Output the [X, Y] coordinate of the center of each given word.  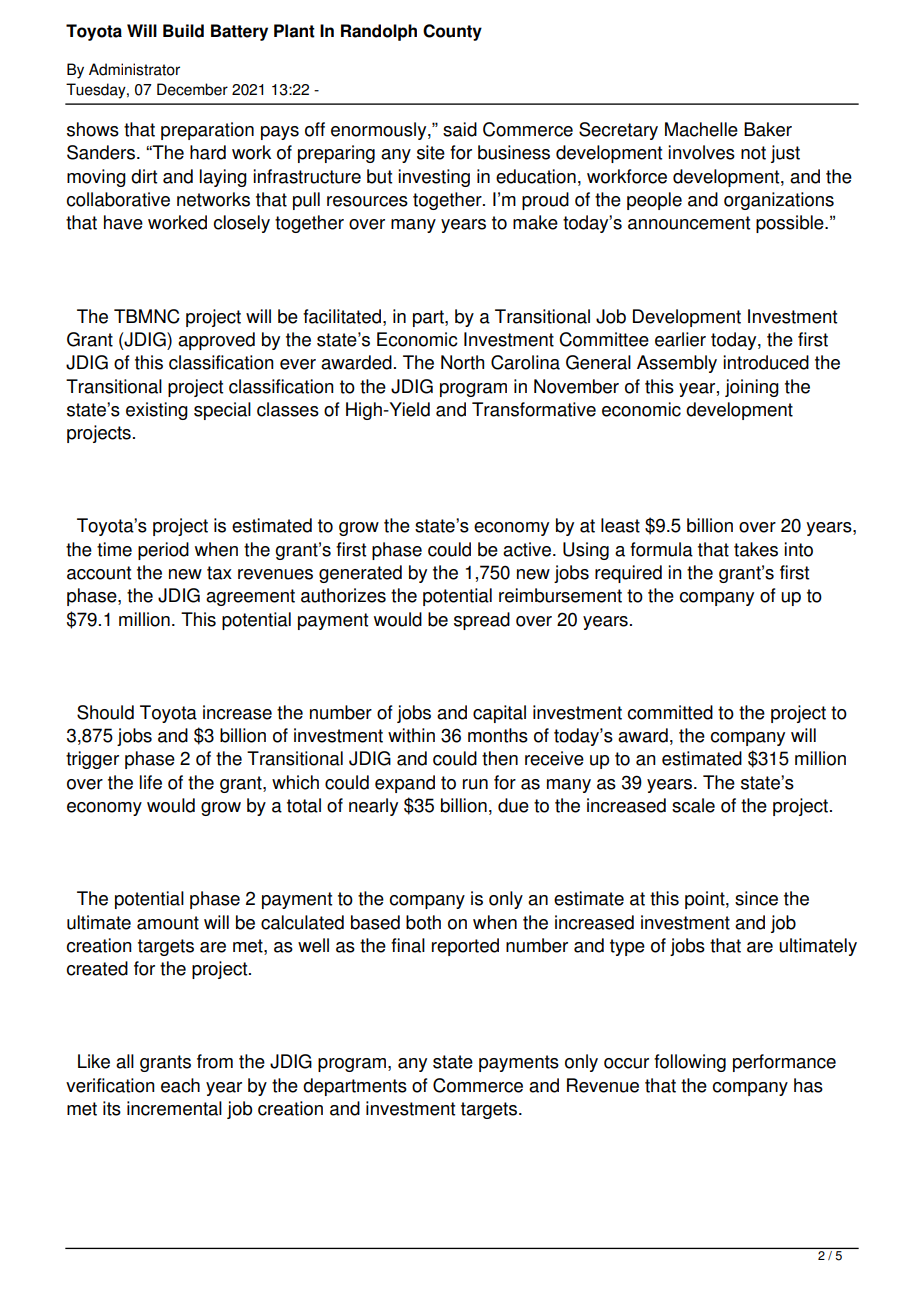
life [151, 782]
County [452, 32]
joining [752, 388]
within [411, 735]
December [192, 89]
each [180, 1085]
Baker [768, 129]
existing [157, 411]
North [462, 362]
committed [670, 712]
